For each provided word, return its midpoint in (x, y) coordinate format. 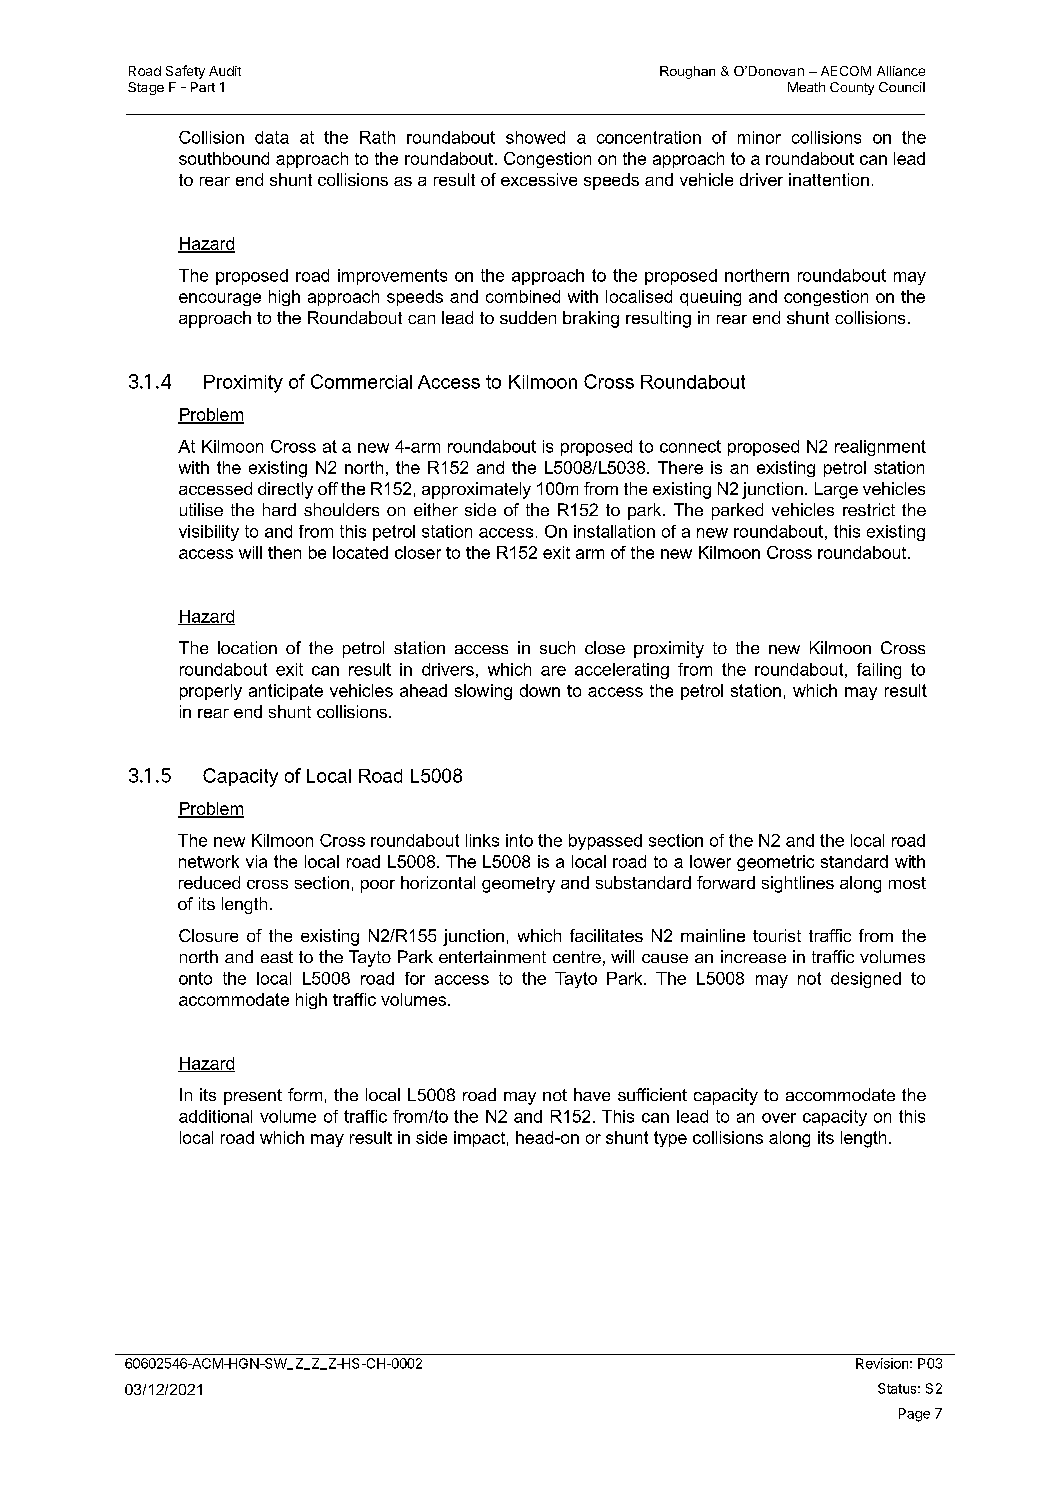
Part (203, 87)
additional (215, 1116)
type (670, 1139)
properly (211, 692)
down (540, 690)
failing (879, 671)
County (852, 88)
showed (535, 137)
